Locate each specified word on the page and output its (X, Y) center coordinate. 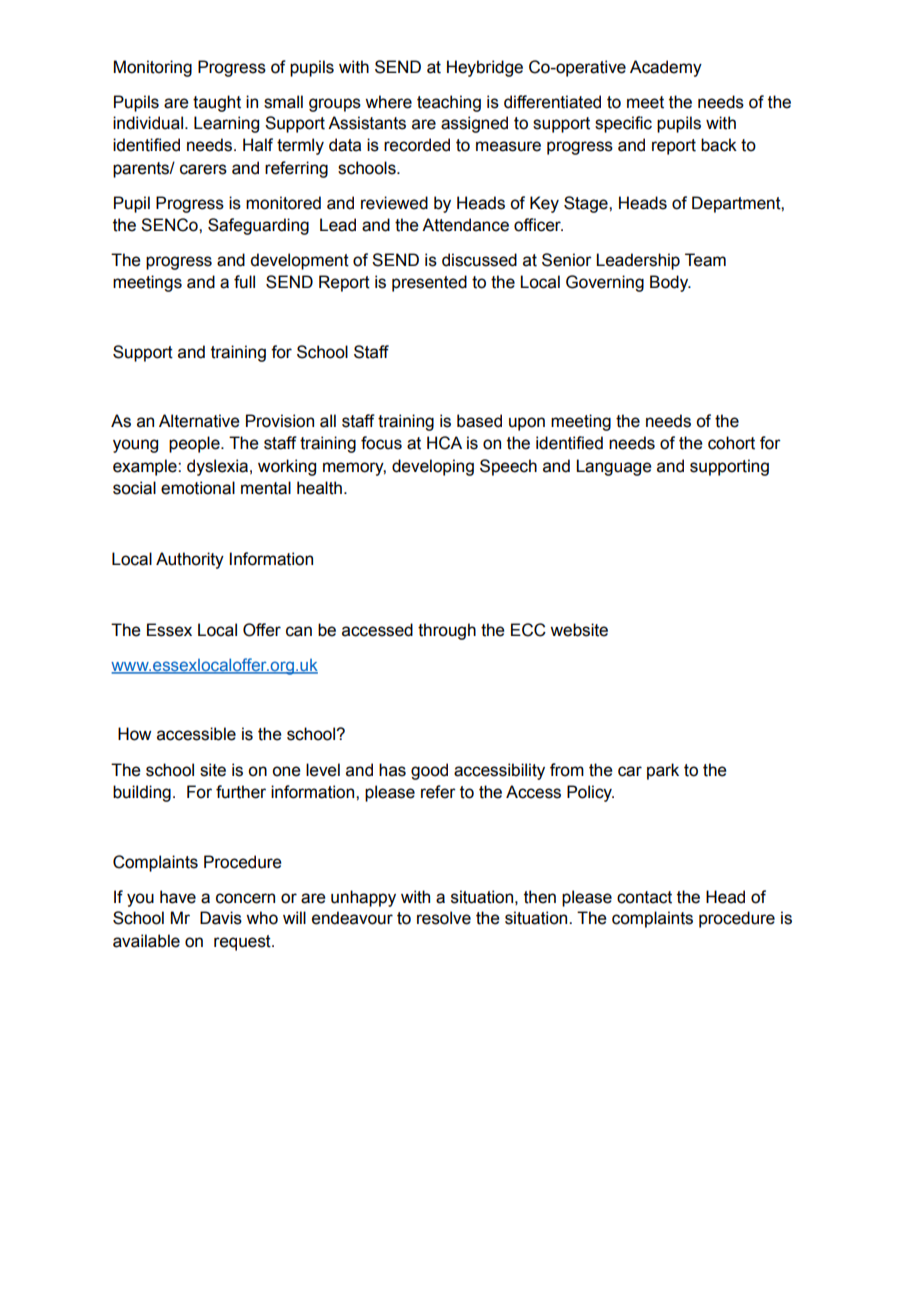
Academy (666, 68)
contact (644, 897)
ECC (528, 630)
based (479, 421)
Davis (221, 918)
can (299, 631)
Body (670, 283)
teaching (449, 103)
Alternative (199, 421)
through (447, 631)
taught (217, 103)
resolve (444, 918)
